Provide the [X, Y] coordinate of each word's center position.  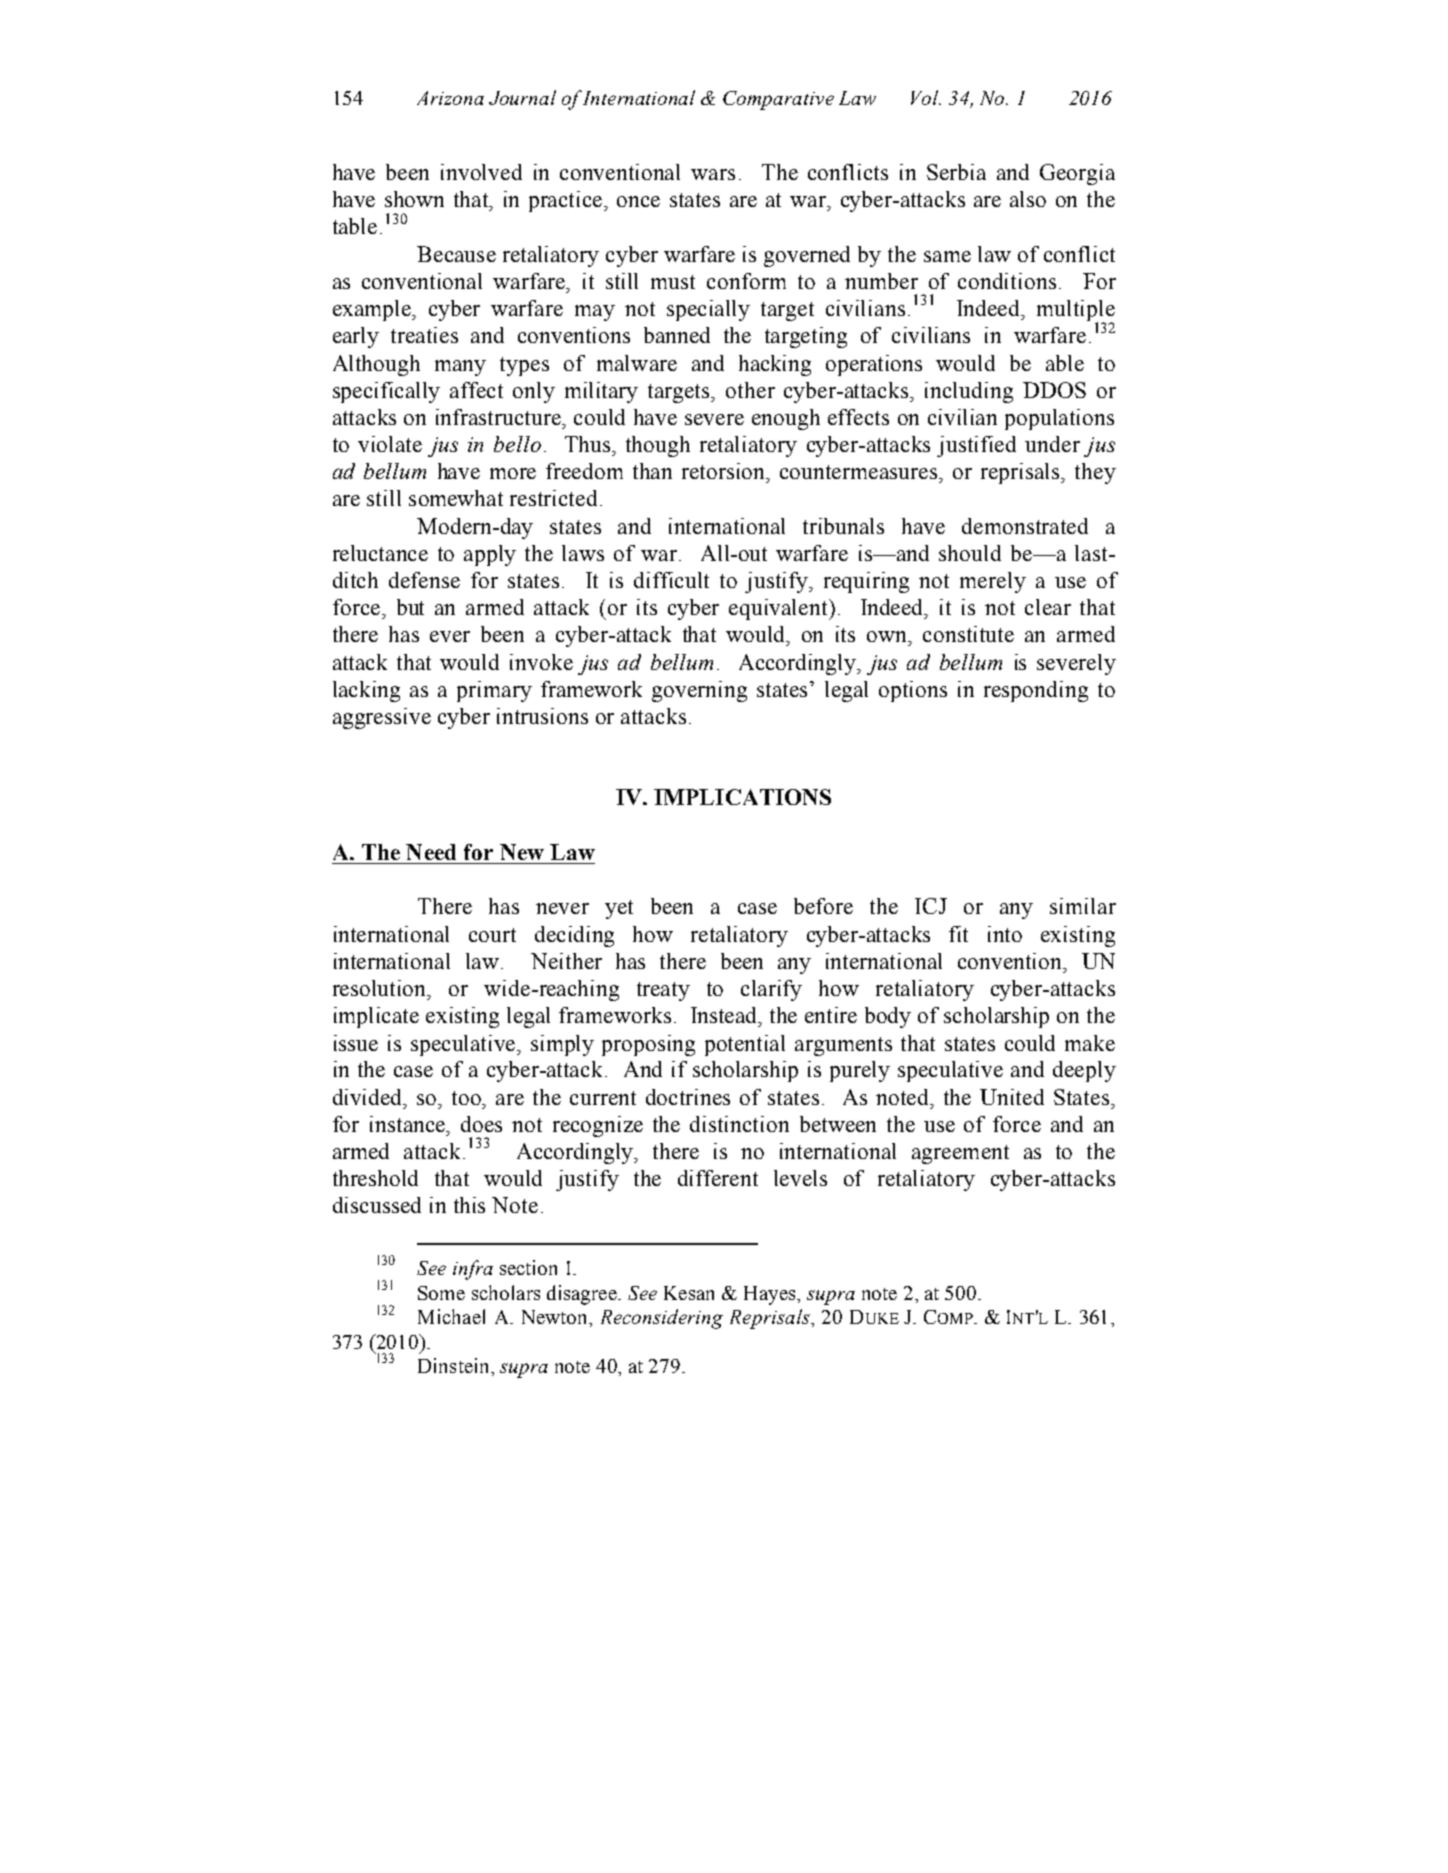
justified [976, 446]
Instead [725, 1015]
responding [1036, 691]
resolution [381, 988]
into [1005, 934]
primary [494, 691]
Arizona [450, 98]
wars [713, 174]
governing [699, 691]
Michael [451, 1316]
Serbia [956, 172]
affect [476, 390]
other [750, 390]
